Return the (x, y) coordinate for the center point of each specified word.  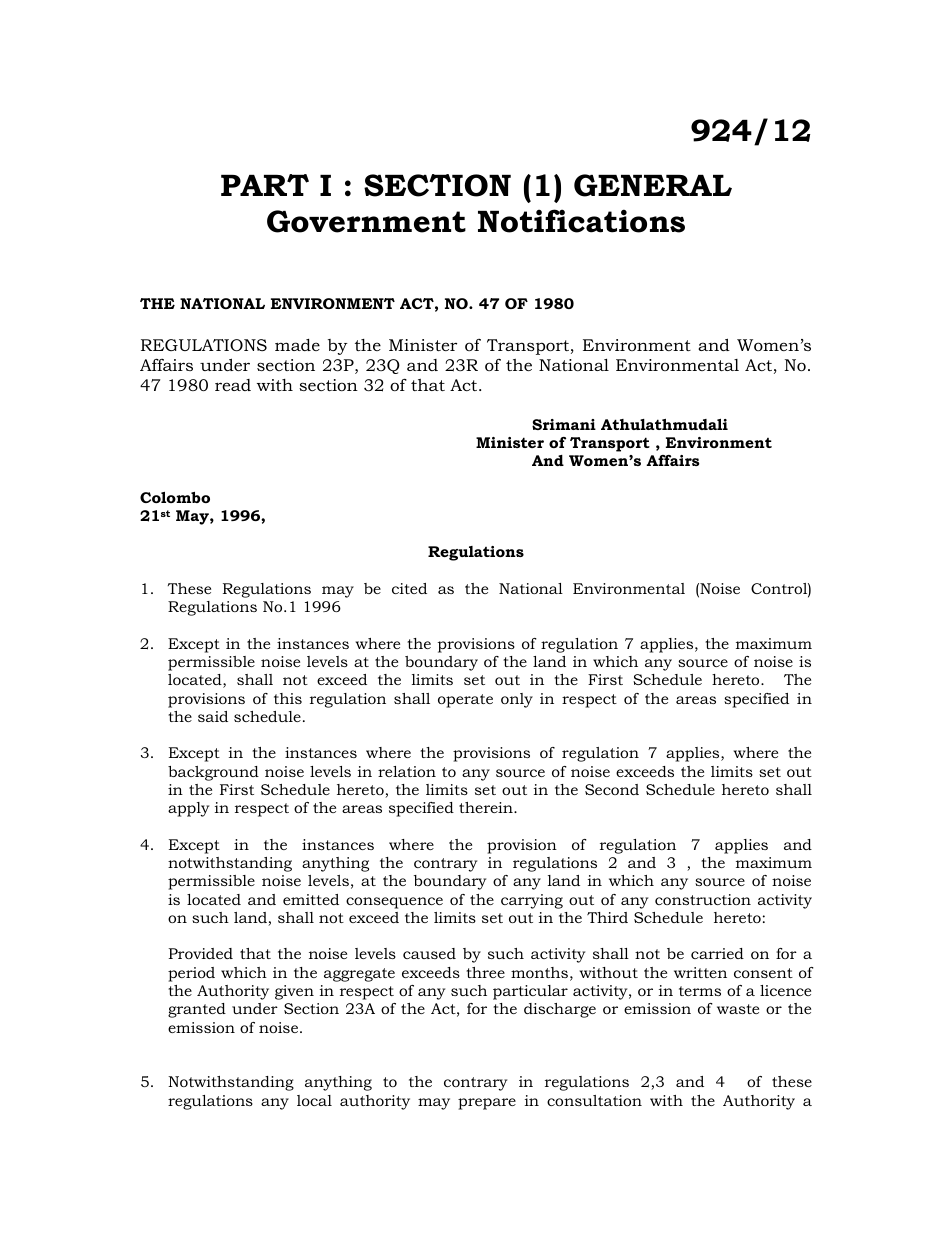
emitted (311, 899)
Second (612, 789)
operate (465, 701)
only (517, 700)
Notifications (581, 221)
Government (366, 221)
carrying (532, 901)
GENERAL (653, 185)
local (314, 1100)
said (213, 716)
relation (407, 771)
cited (409, 588)
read (233, 385)
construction (703, 899)
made (297, 345)
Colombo (175, 497)
